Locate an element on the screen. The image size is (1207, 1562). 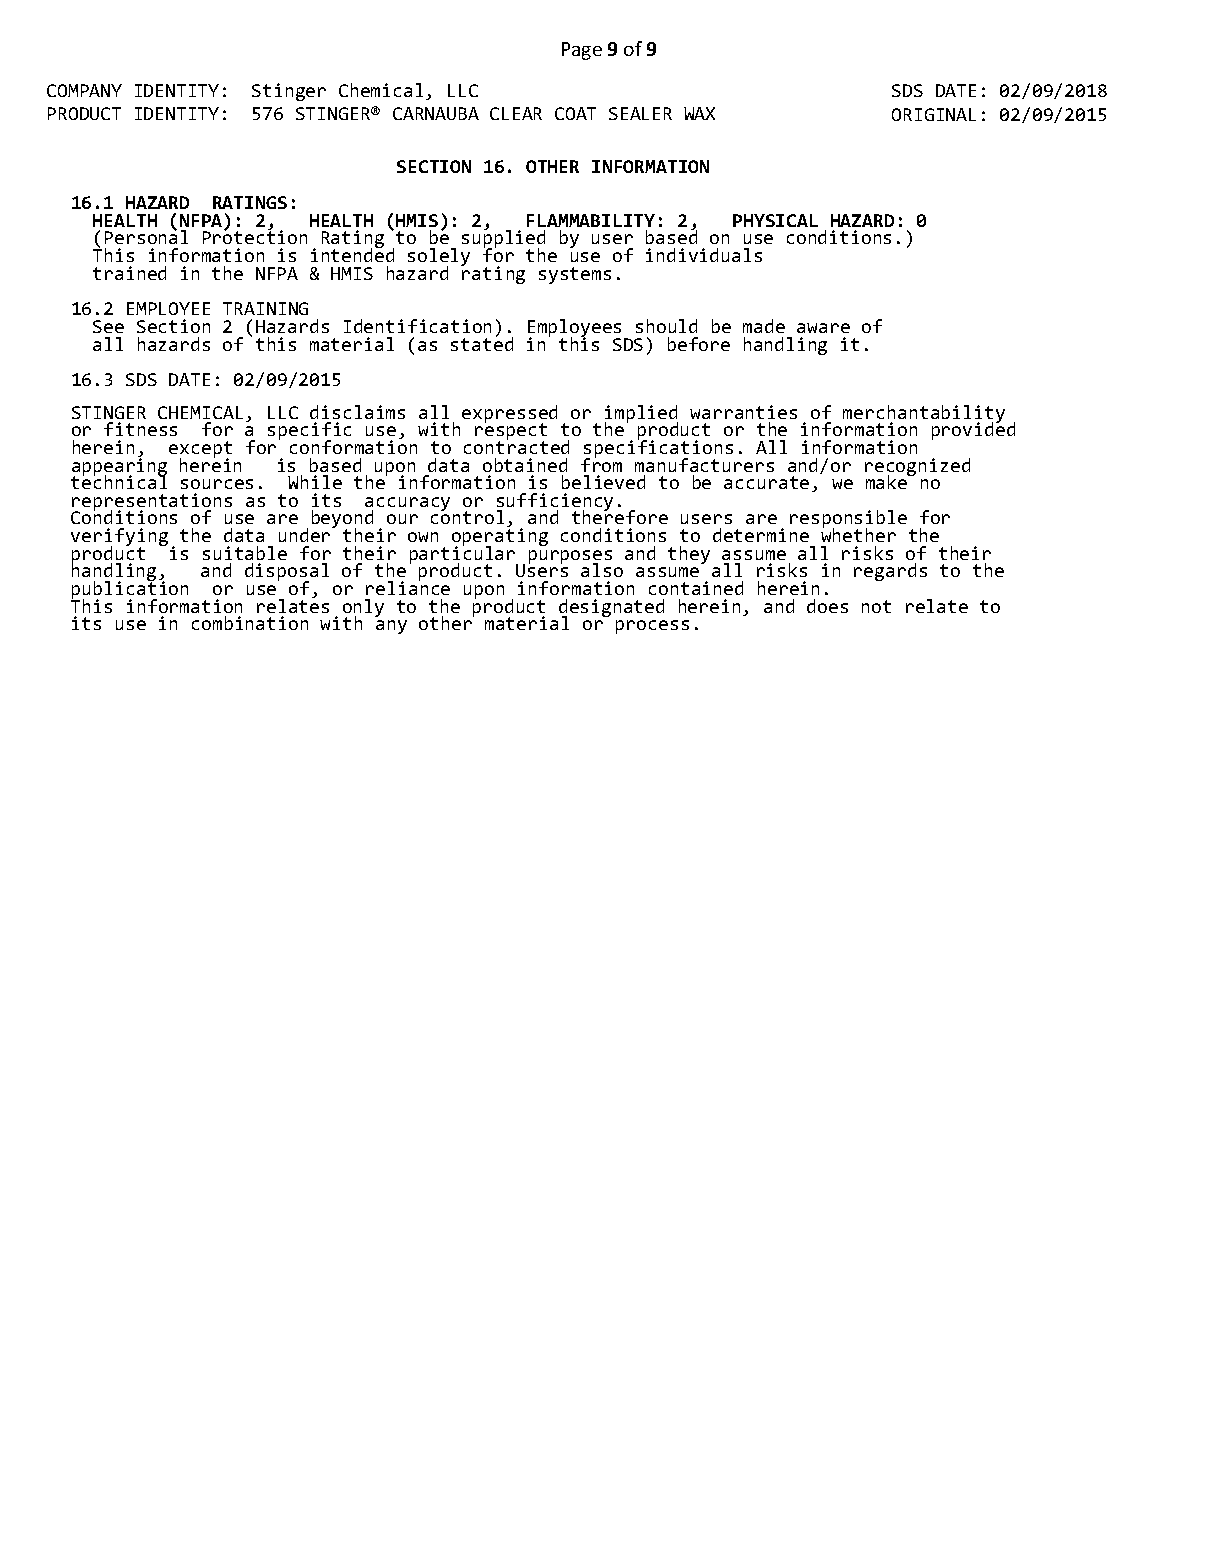
See is located at coordinates (108, 326).
